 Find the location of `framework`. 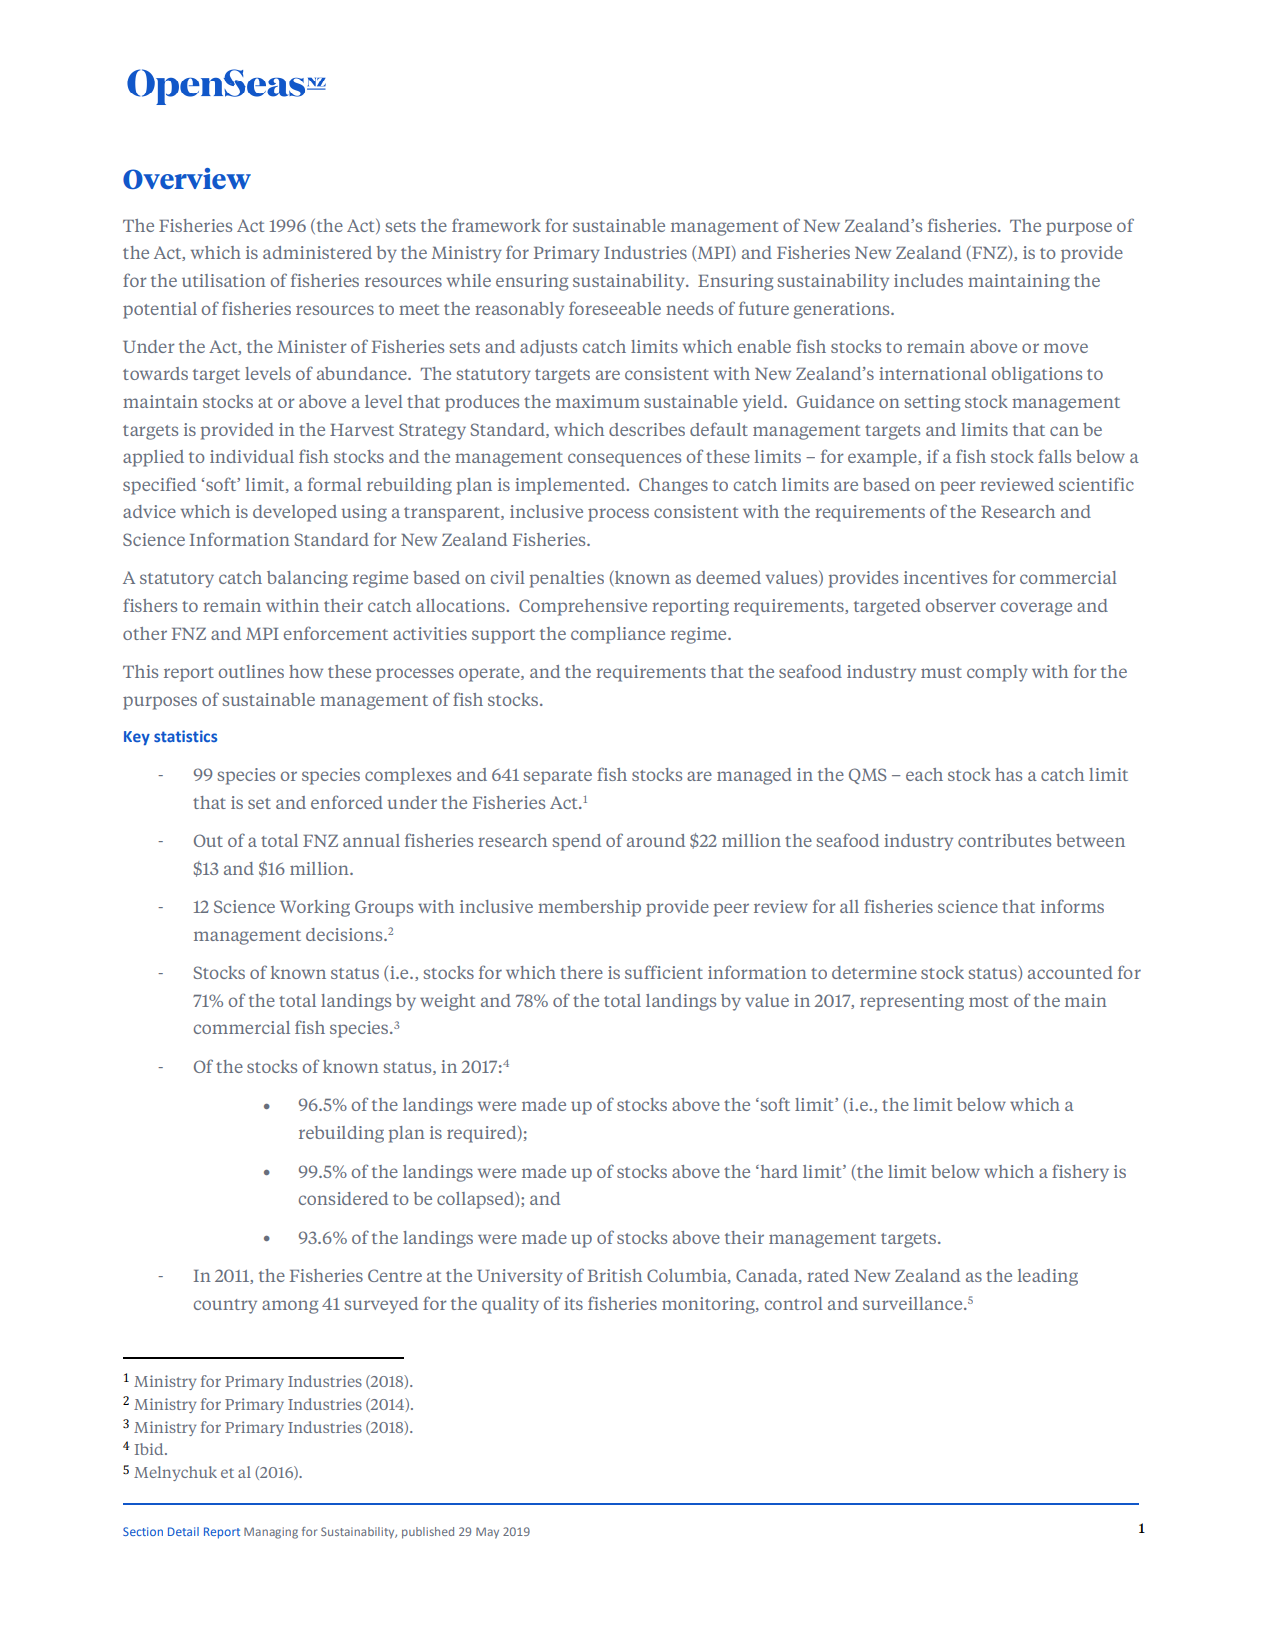

framework is located at coordinates (496, 225).
